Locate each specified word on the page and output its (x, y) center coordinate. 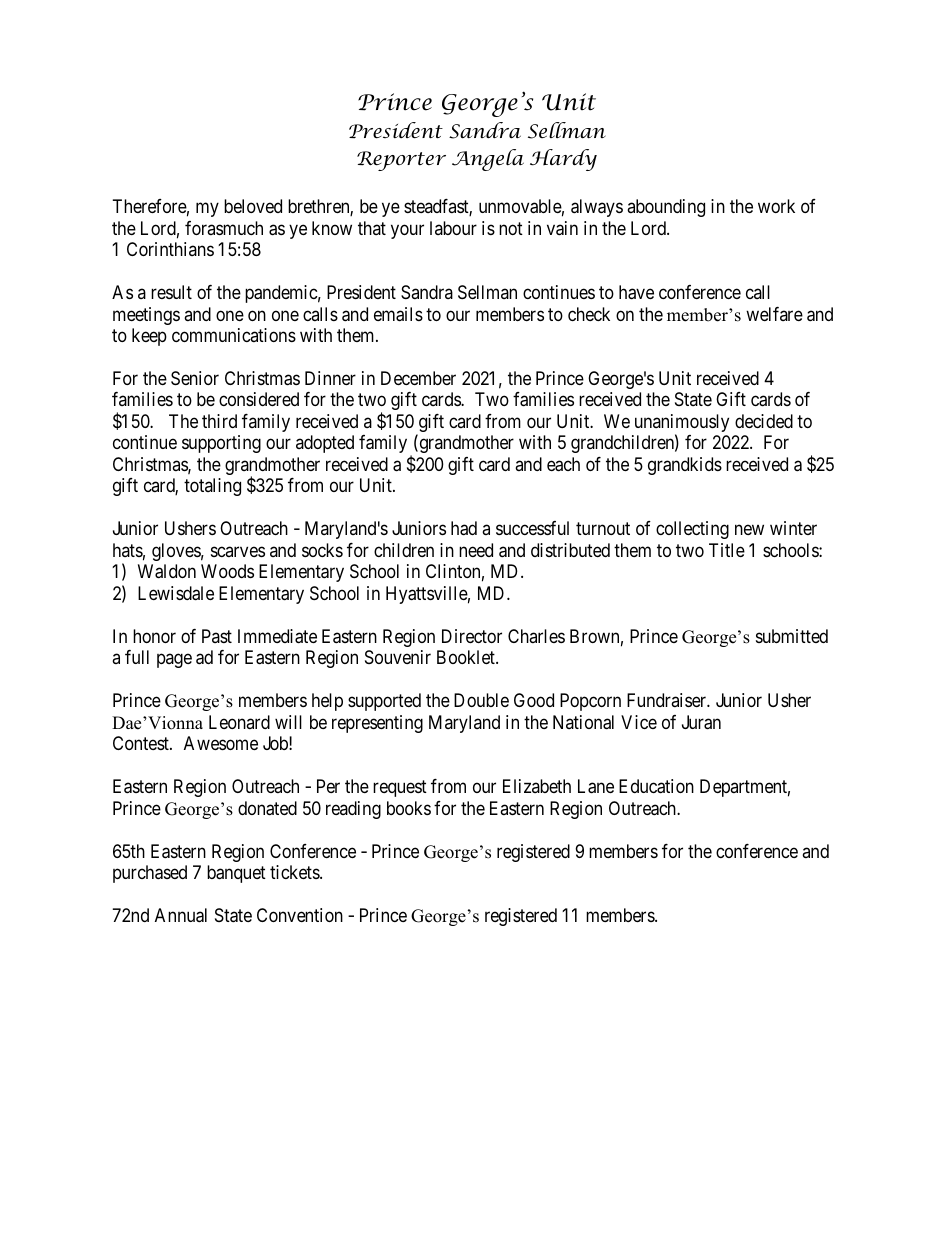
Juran (701, 722)
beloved (253, 206)
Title (727, 550)
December (418, 378)
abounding (666, 208)
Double (481, 700)
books (409, 808)
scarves (238, 552)
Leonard (239, 722)
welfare (774, 314)
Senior (195, 378)
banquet (236, 874)
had (464, 528)
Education (656, 786)
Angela (488, 160)
